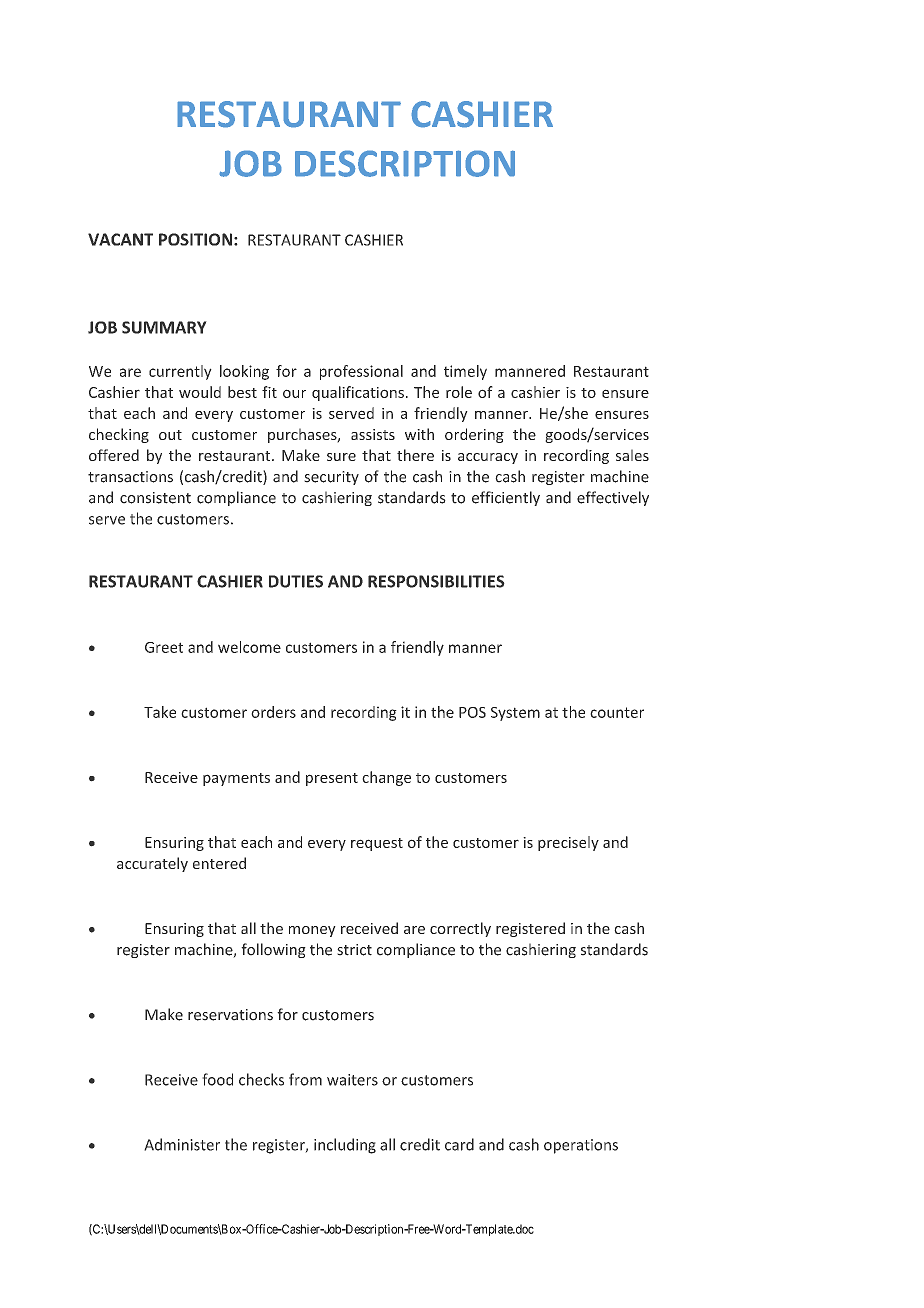 The width and height of the screenshot is (924, 1308). What do you see at coordinates (581, 1146) in the screenshot?
I see `operations` at bounding box center [581, 1146].
